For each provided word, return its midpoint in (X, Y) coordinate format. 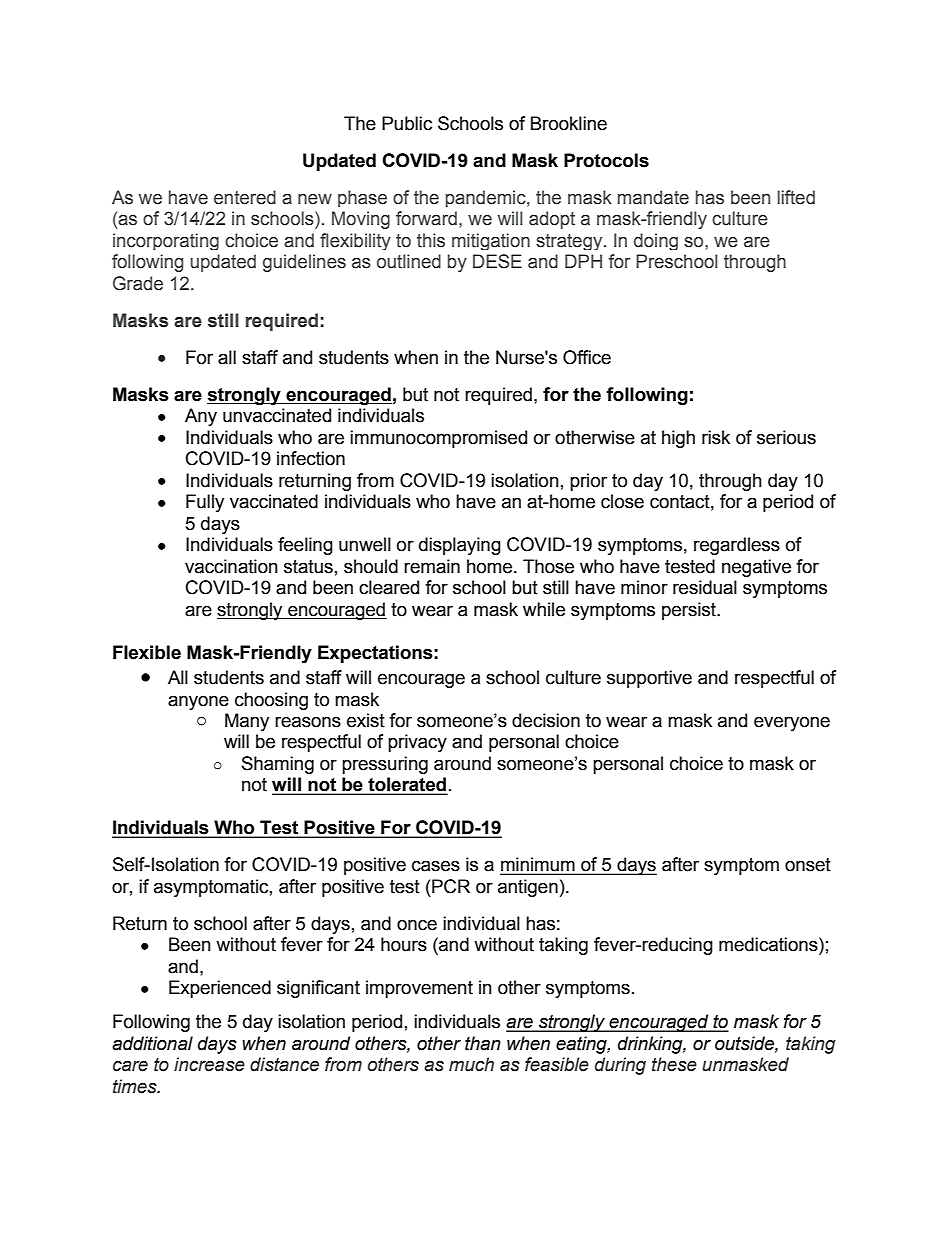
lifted (796, 197)
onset (808, 865)
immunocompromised (438, 439)
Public (407, 123)
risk (716, 437)
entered (245, 197)
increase (209, 1064)
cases (436, 866)
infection (311, 458)
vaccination (231, 566)
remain (432, 566)
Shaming (278, 765)
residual (705, 587)
